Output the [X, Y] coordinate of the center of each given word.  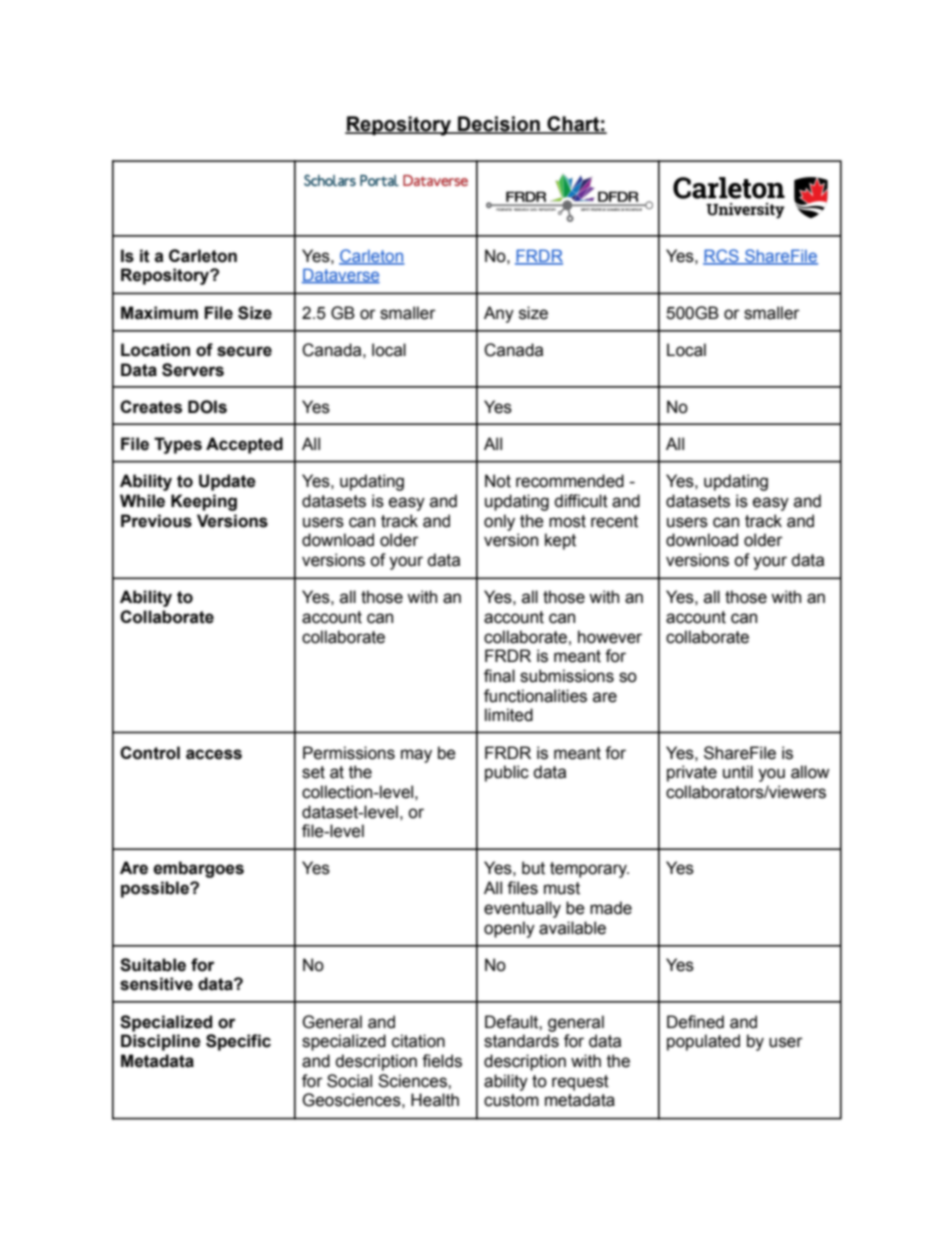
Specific [238, 1042]
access [214, 754]
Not [498, 481]
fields [442, 1061]
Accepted [244, 445]
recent [614, 521]
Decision [499, 125]
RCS [722, 256]
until [738, 772]
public [507, 773]
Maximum [159, 313]
